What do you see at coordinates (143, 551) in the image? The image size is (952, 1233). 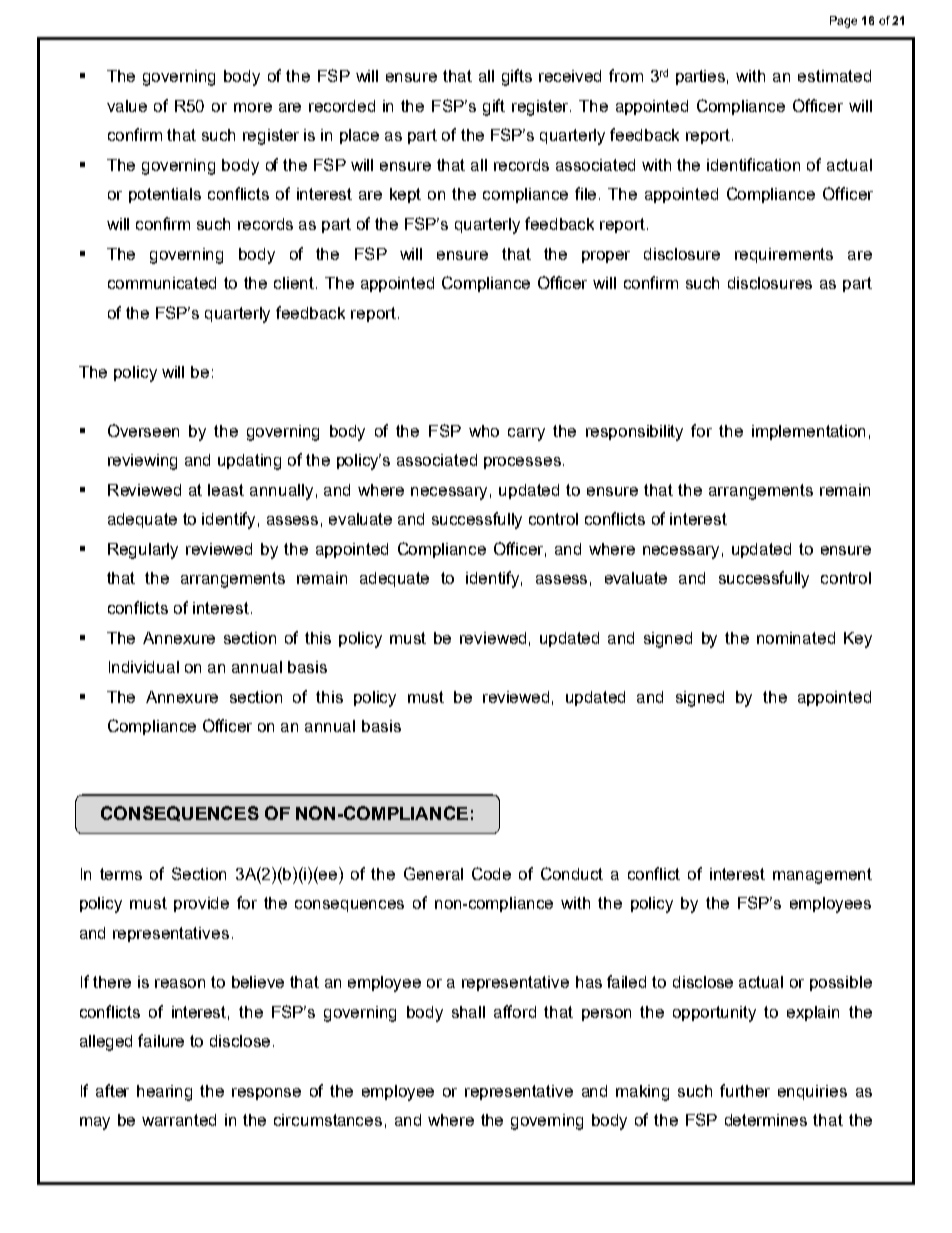 I see `Regularly` at bounding box center [143, 551].
